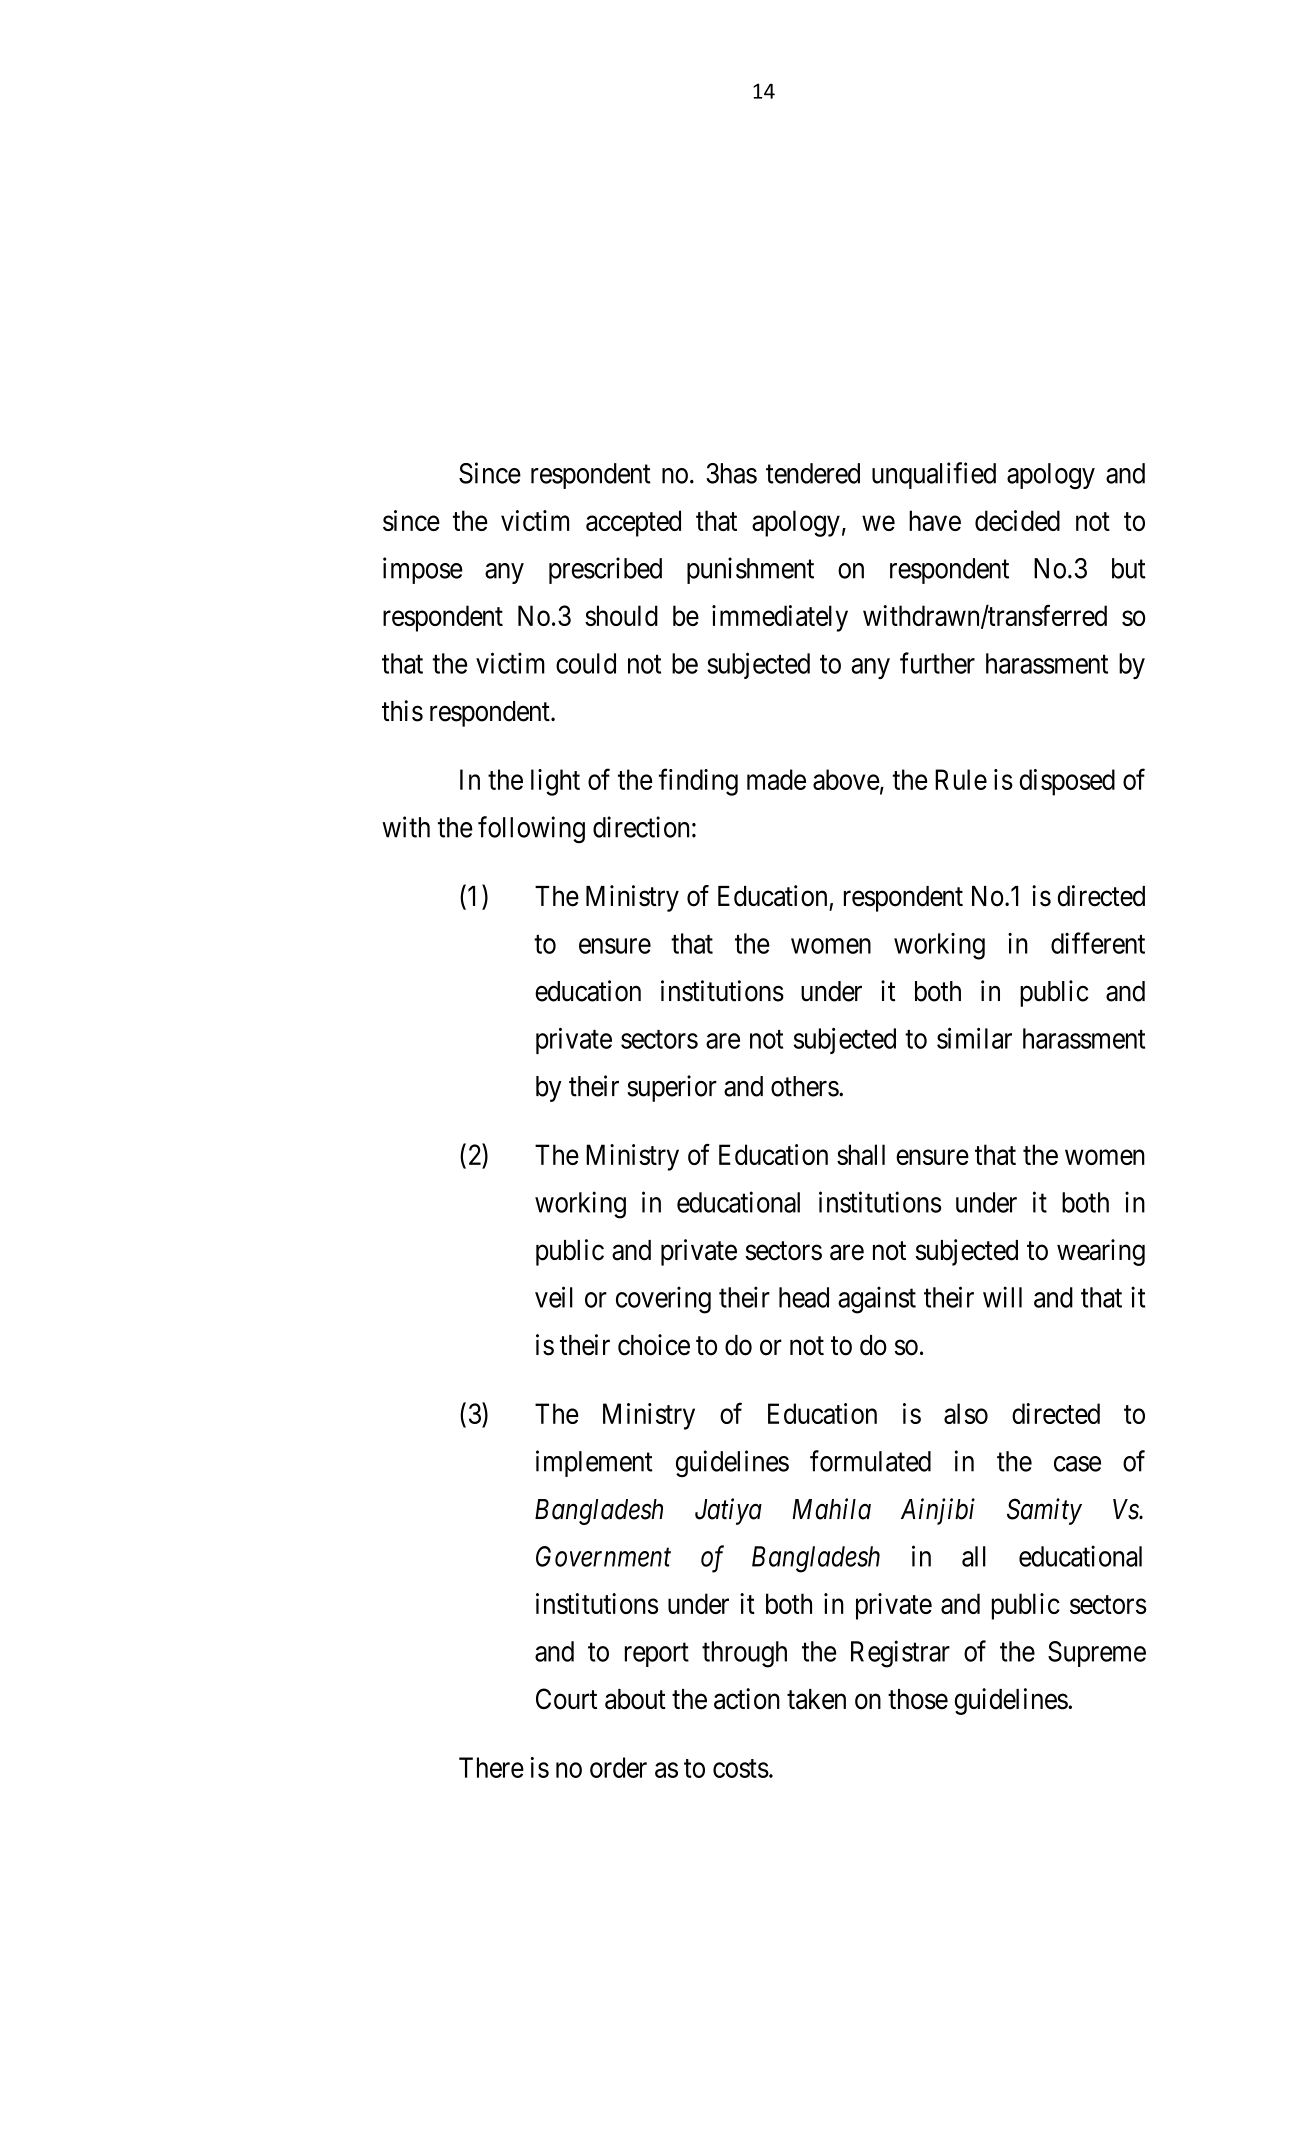 This page has height=2137, width=1298. Describe the element at coordinates (1017, 520) in the page. I see `decided` at that location.
